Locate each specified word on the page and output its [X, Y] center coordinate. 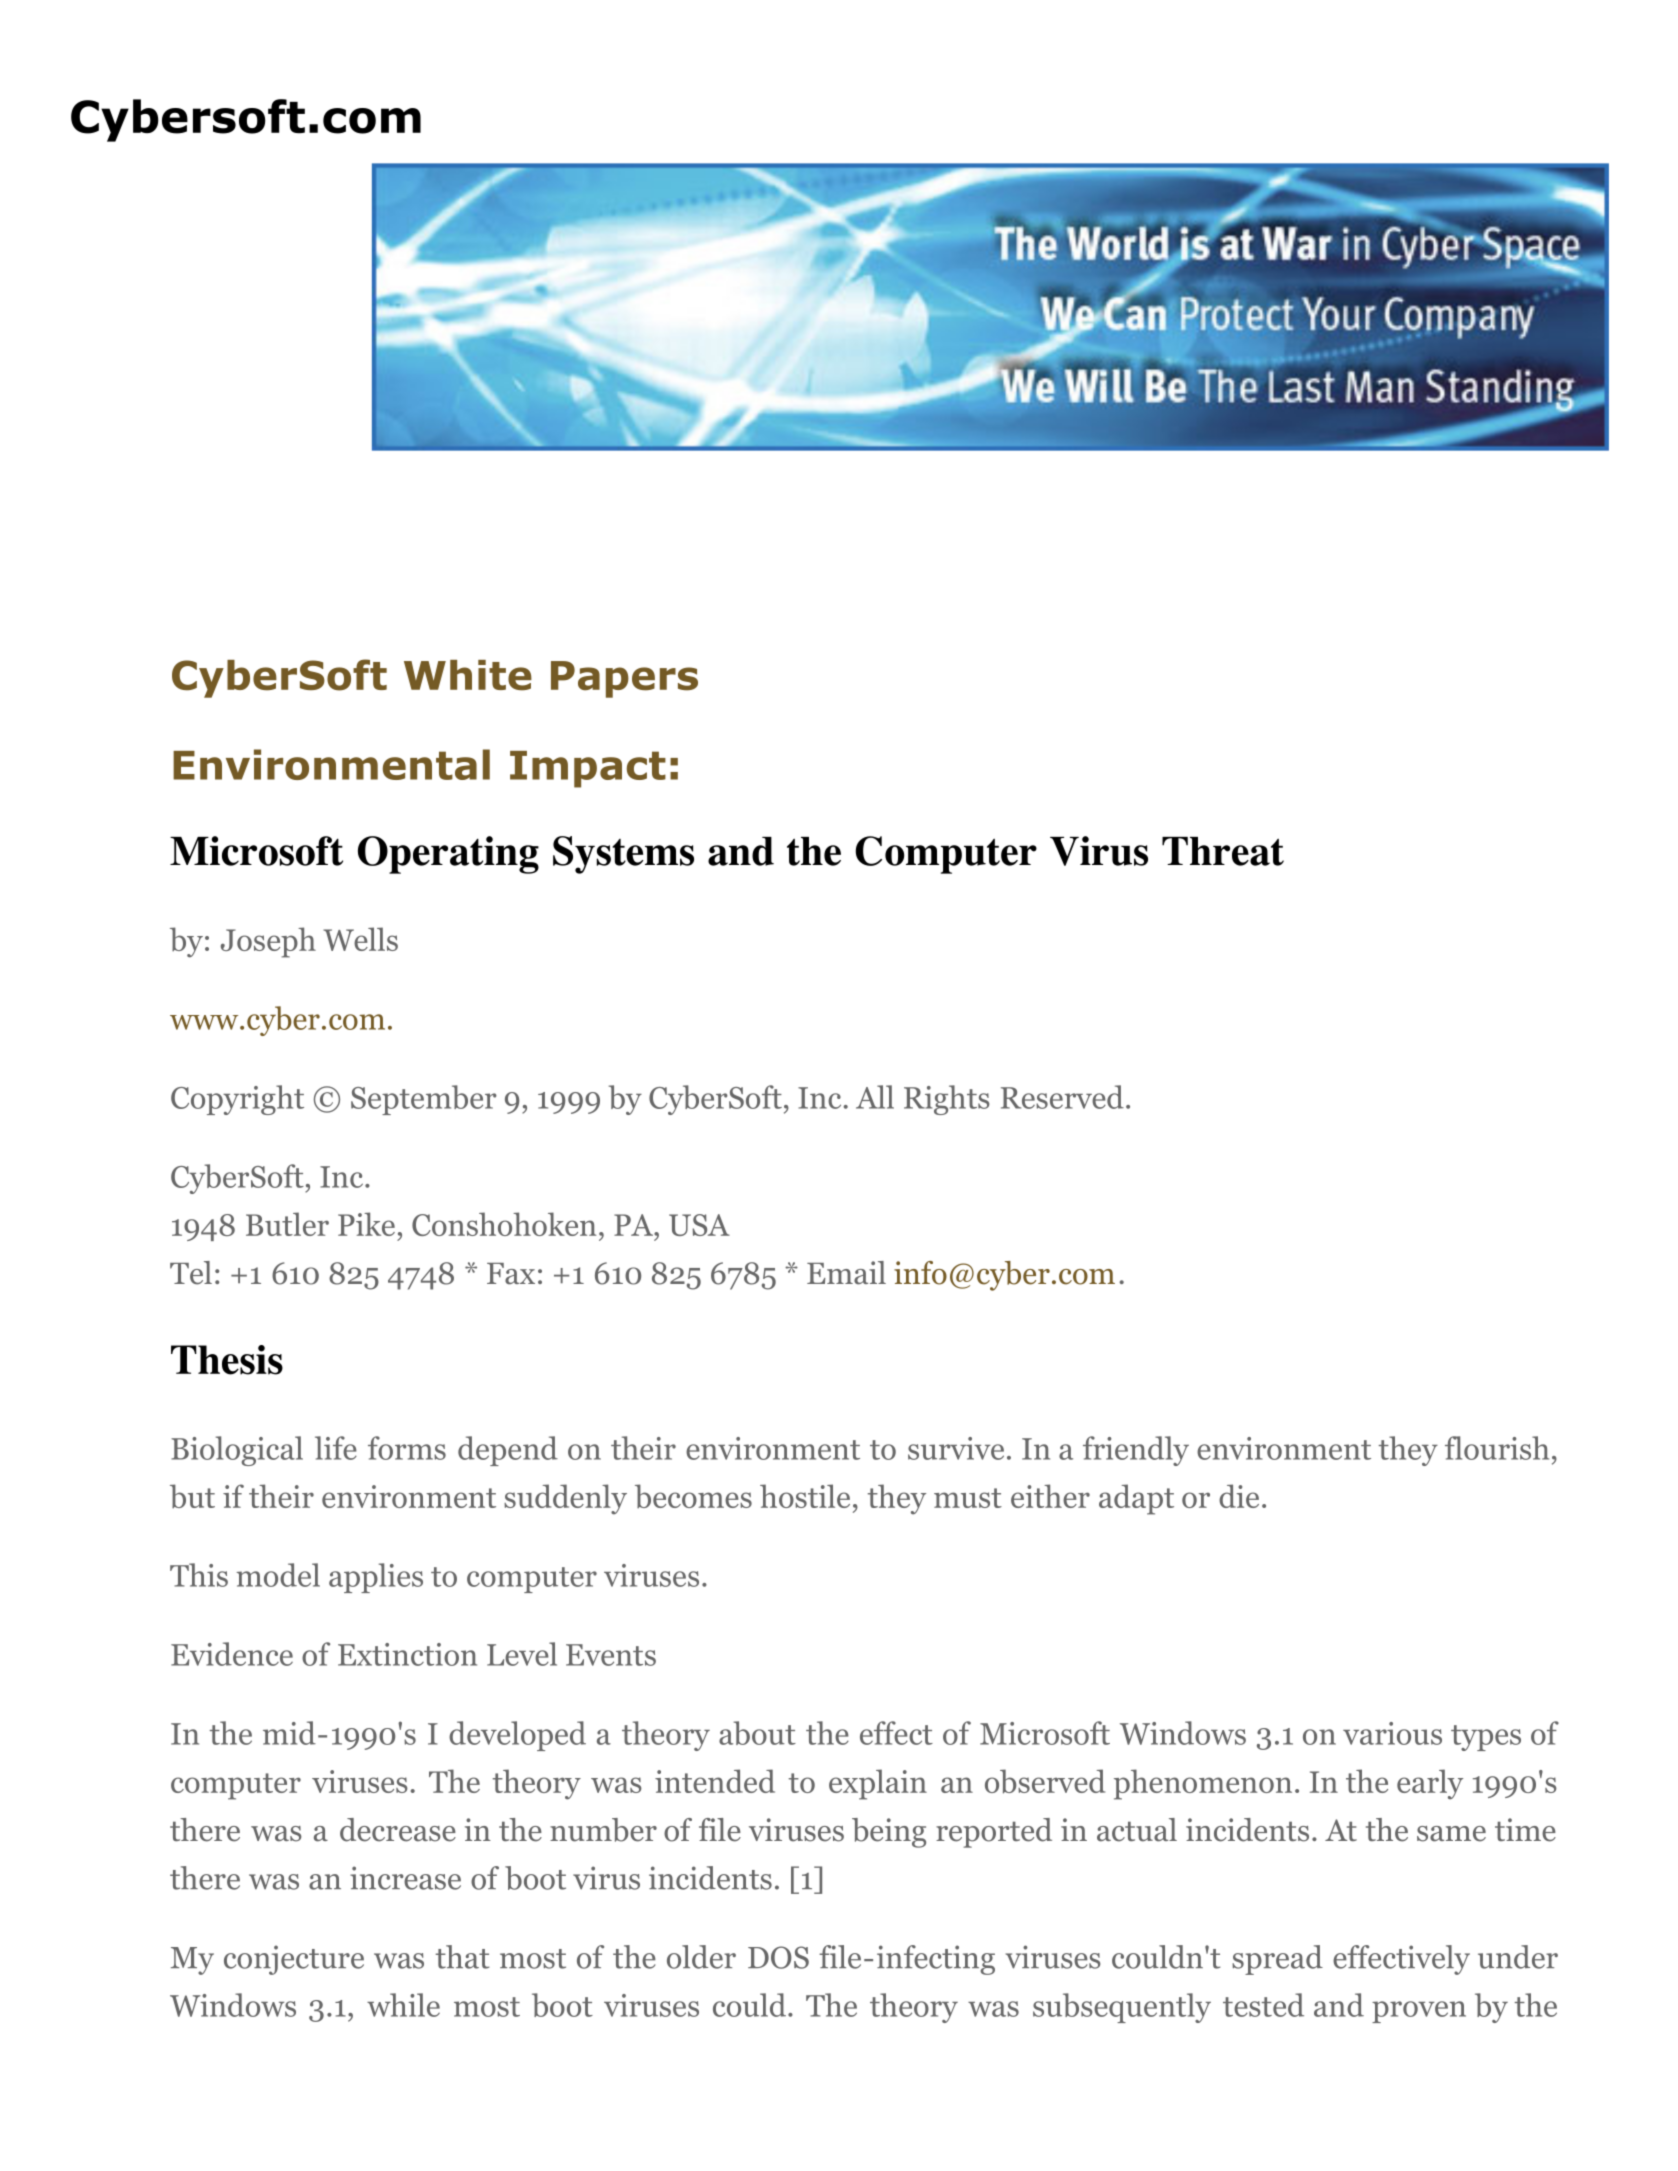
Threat [1223, 851]
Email [846, 1273]
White [468, 675]
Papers [624, 679]
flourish [1497, 1448]
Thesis [227, 1360]
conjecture [294, 1960]
